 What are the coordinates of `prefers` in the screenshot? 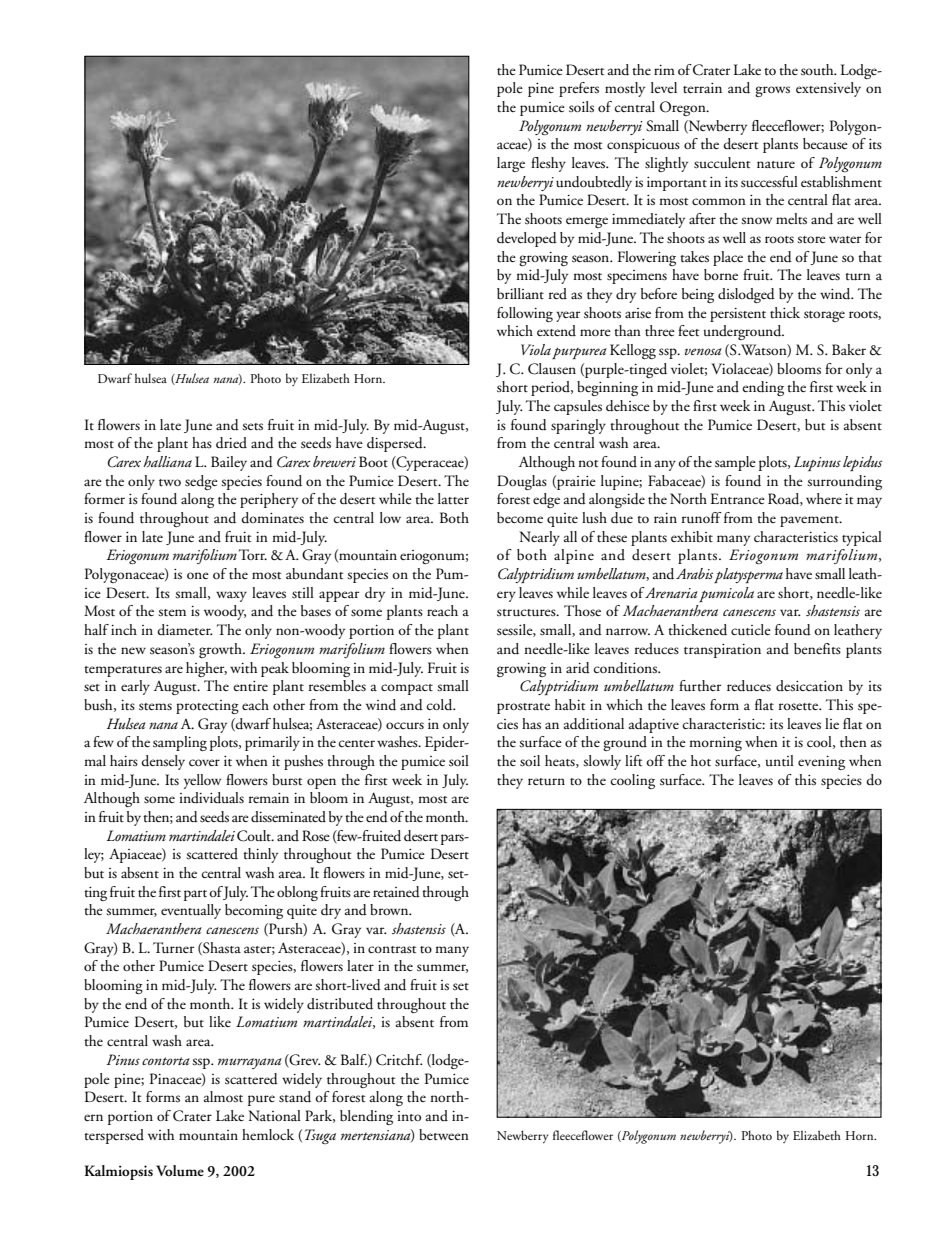 It's located at (579, 89).
